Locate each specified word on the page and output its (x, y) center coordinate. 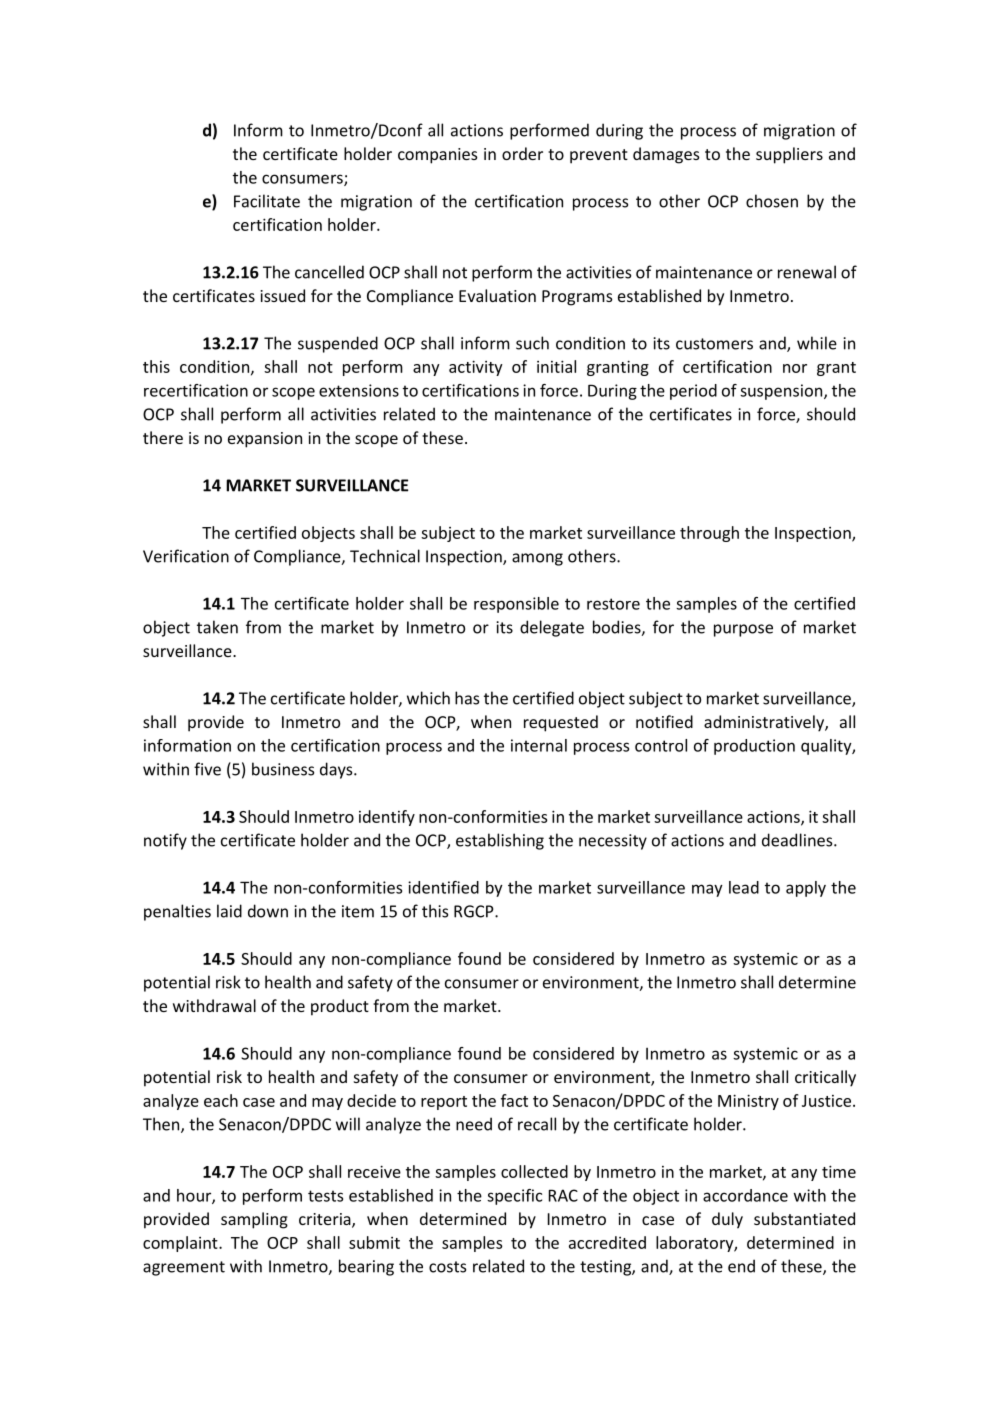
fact (514, 1100)
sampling (254, 1220)
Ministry (748, 1102)
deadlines (798, 840)
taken (217, 627)
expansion (265, 440)
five (207, 769)
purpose (743, 630)
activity (476, 368)
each (221, 1100)
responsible (516, 605)
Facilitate (267, 201)
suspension (782, 392)
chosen (772, 201)
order (522, 153)
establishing (500, 841)
